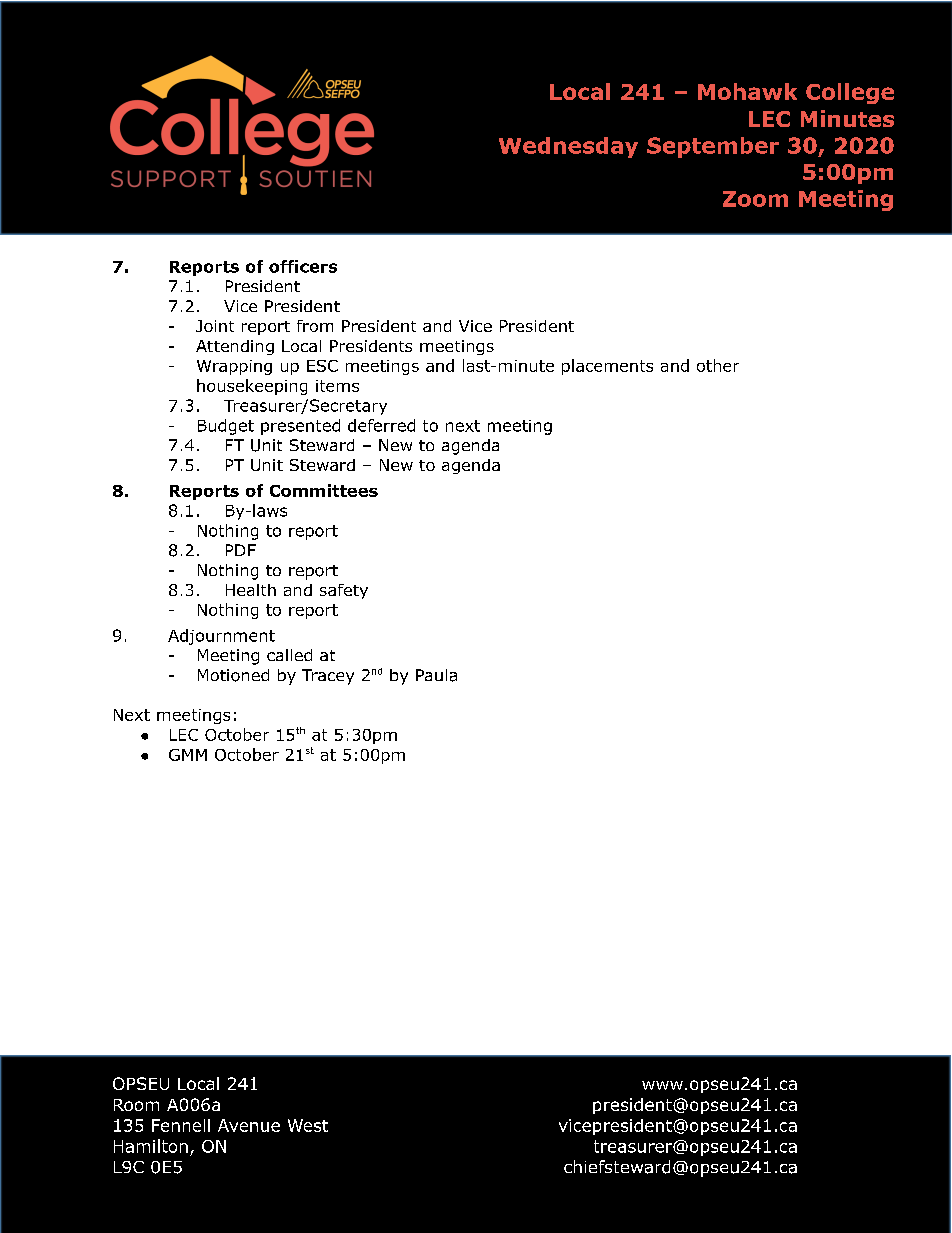 Image resolution: width=952 pixels, height=1233 pixels. Describe the element at coordinates (249, 1125) in the screenshot. I see `Avenue` at that location.
